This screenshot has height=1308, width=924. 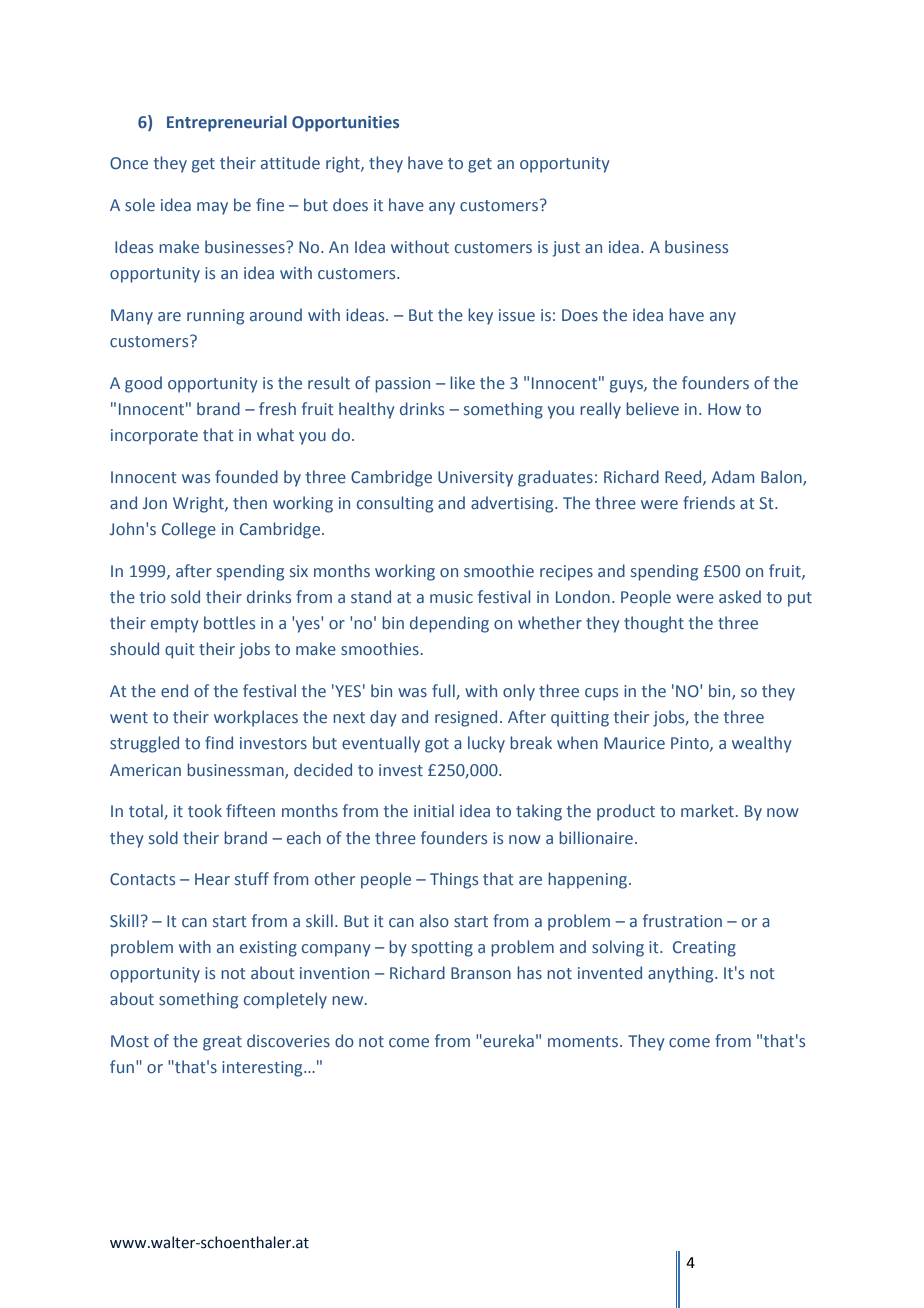 What do you see at coordinates (566, 249) in the screenshot?
I see `just` at bounding box center [566, 249].
